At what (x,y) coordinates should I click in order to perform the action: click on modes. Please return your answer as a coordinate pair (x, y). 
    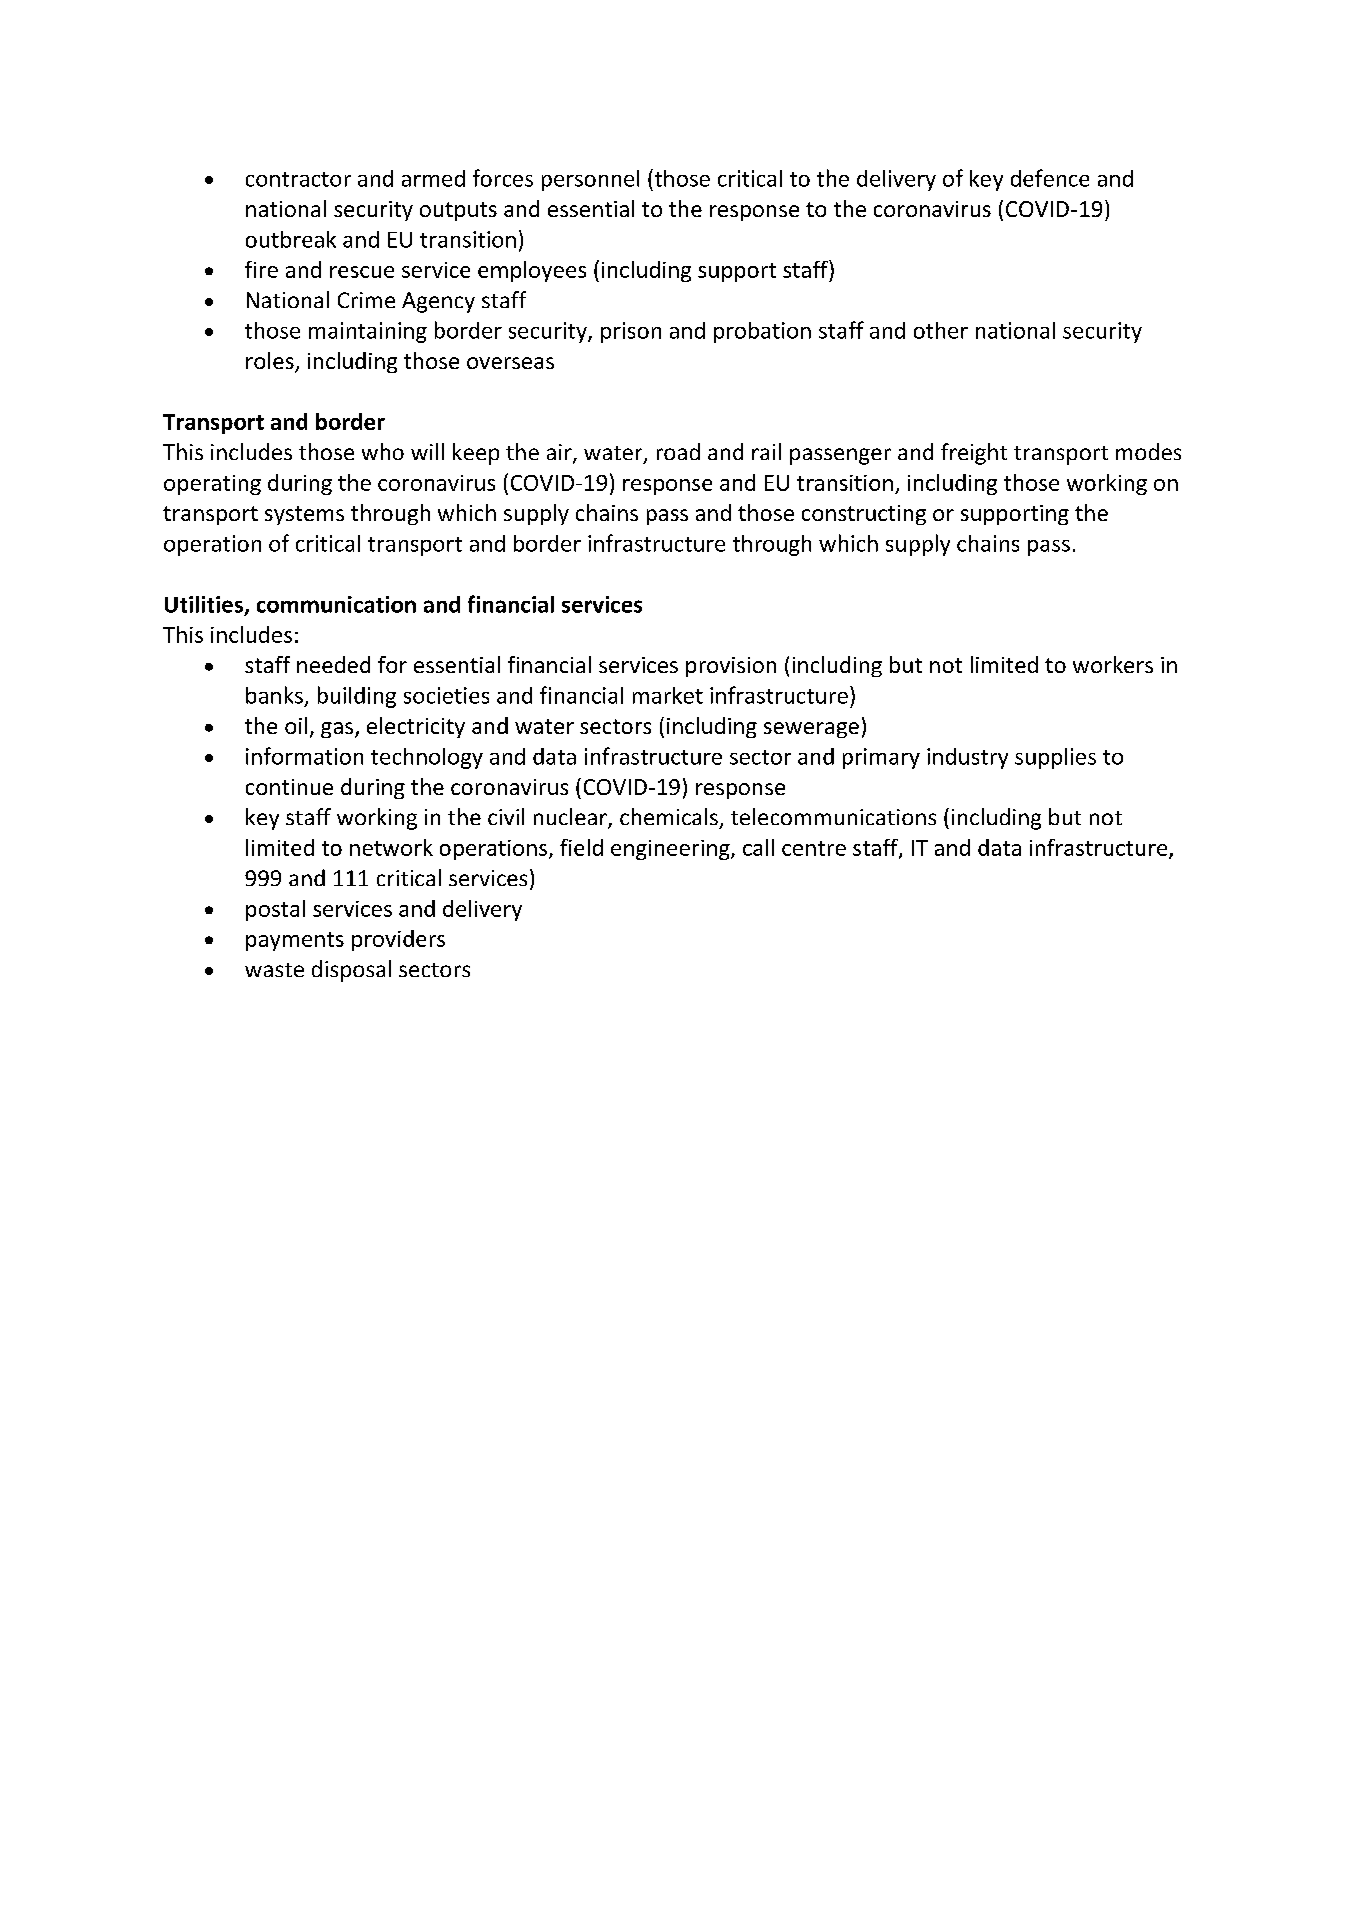
    Looking at the image, I should click on (1148, 451).
